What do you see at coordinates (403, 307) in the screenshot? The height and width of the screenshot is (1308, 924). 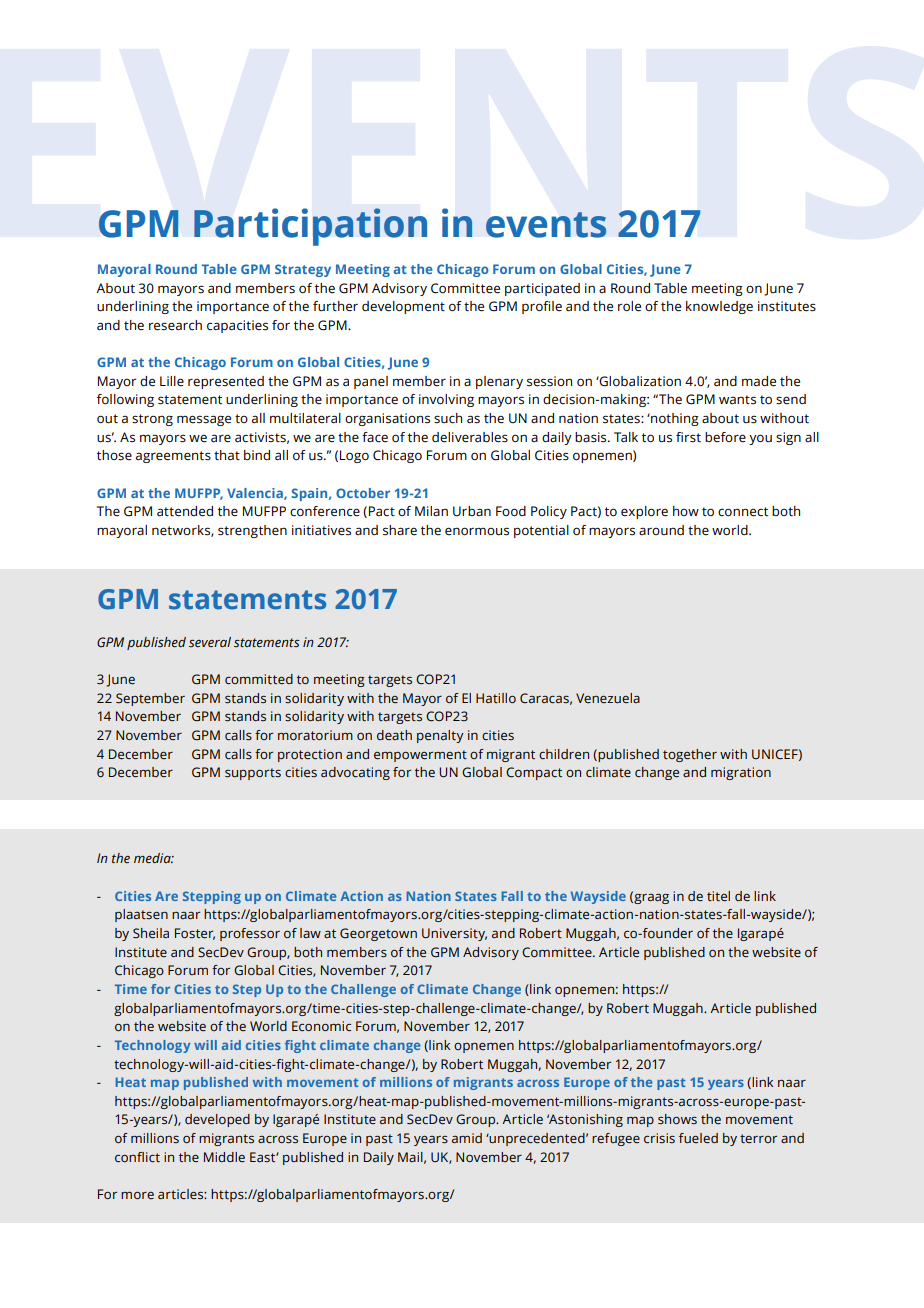 I see `development` at bounding box center [403, 307].
